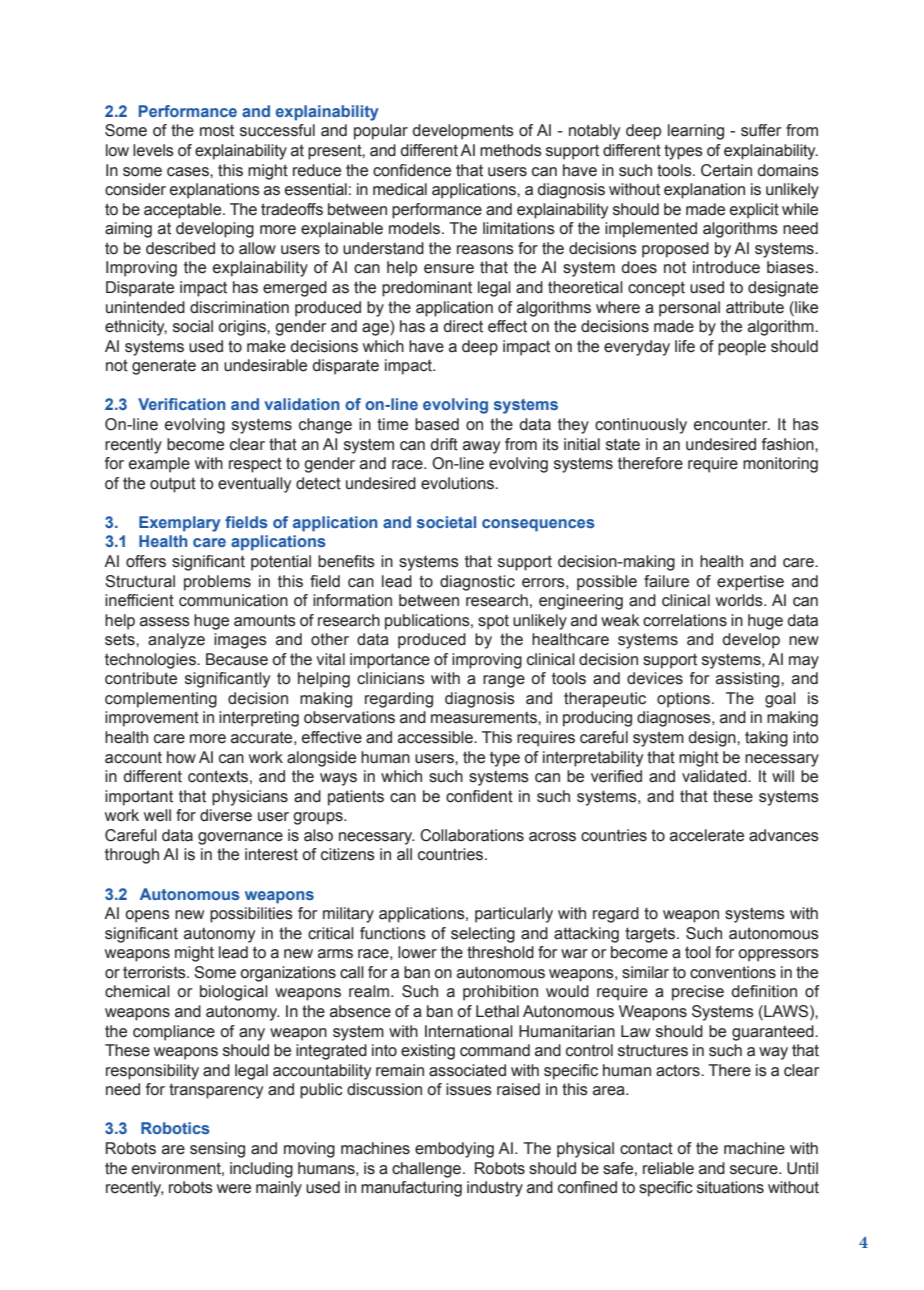 This page has height=1290, width=924. I want to click on methods, so click(511, 150).
